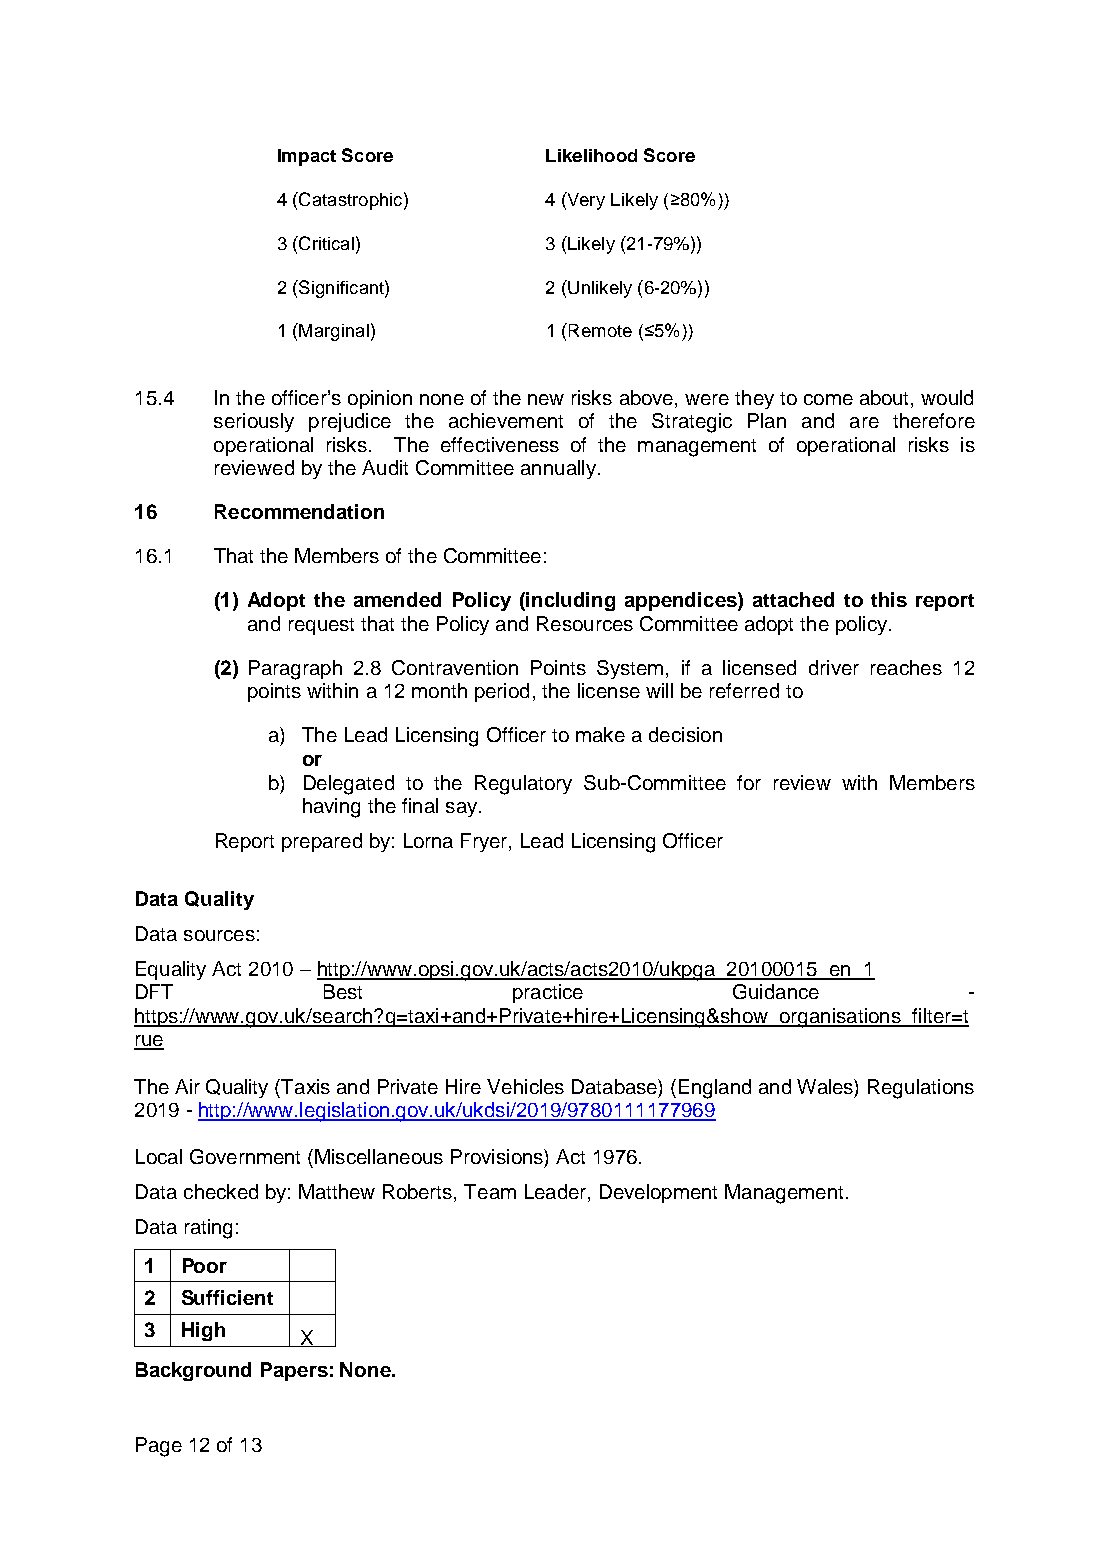 The height and width of the screenshot is (1568, 1109). What do you see at coordinates (591, 155) in the screenshot?
I see `Likelihood` at bounding box center [591, 155].
